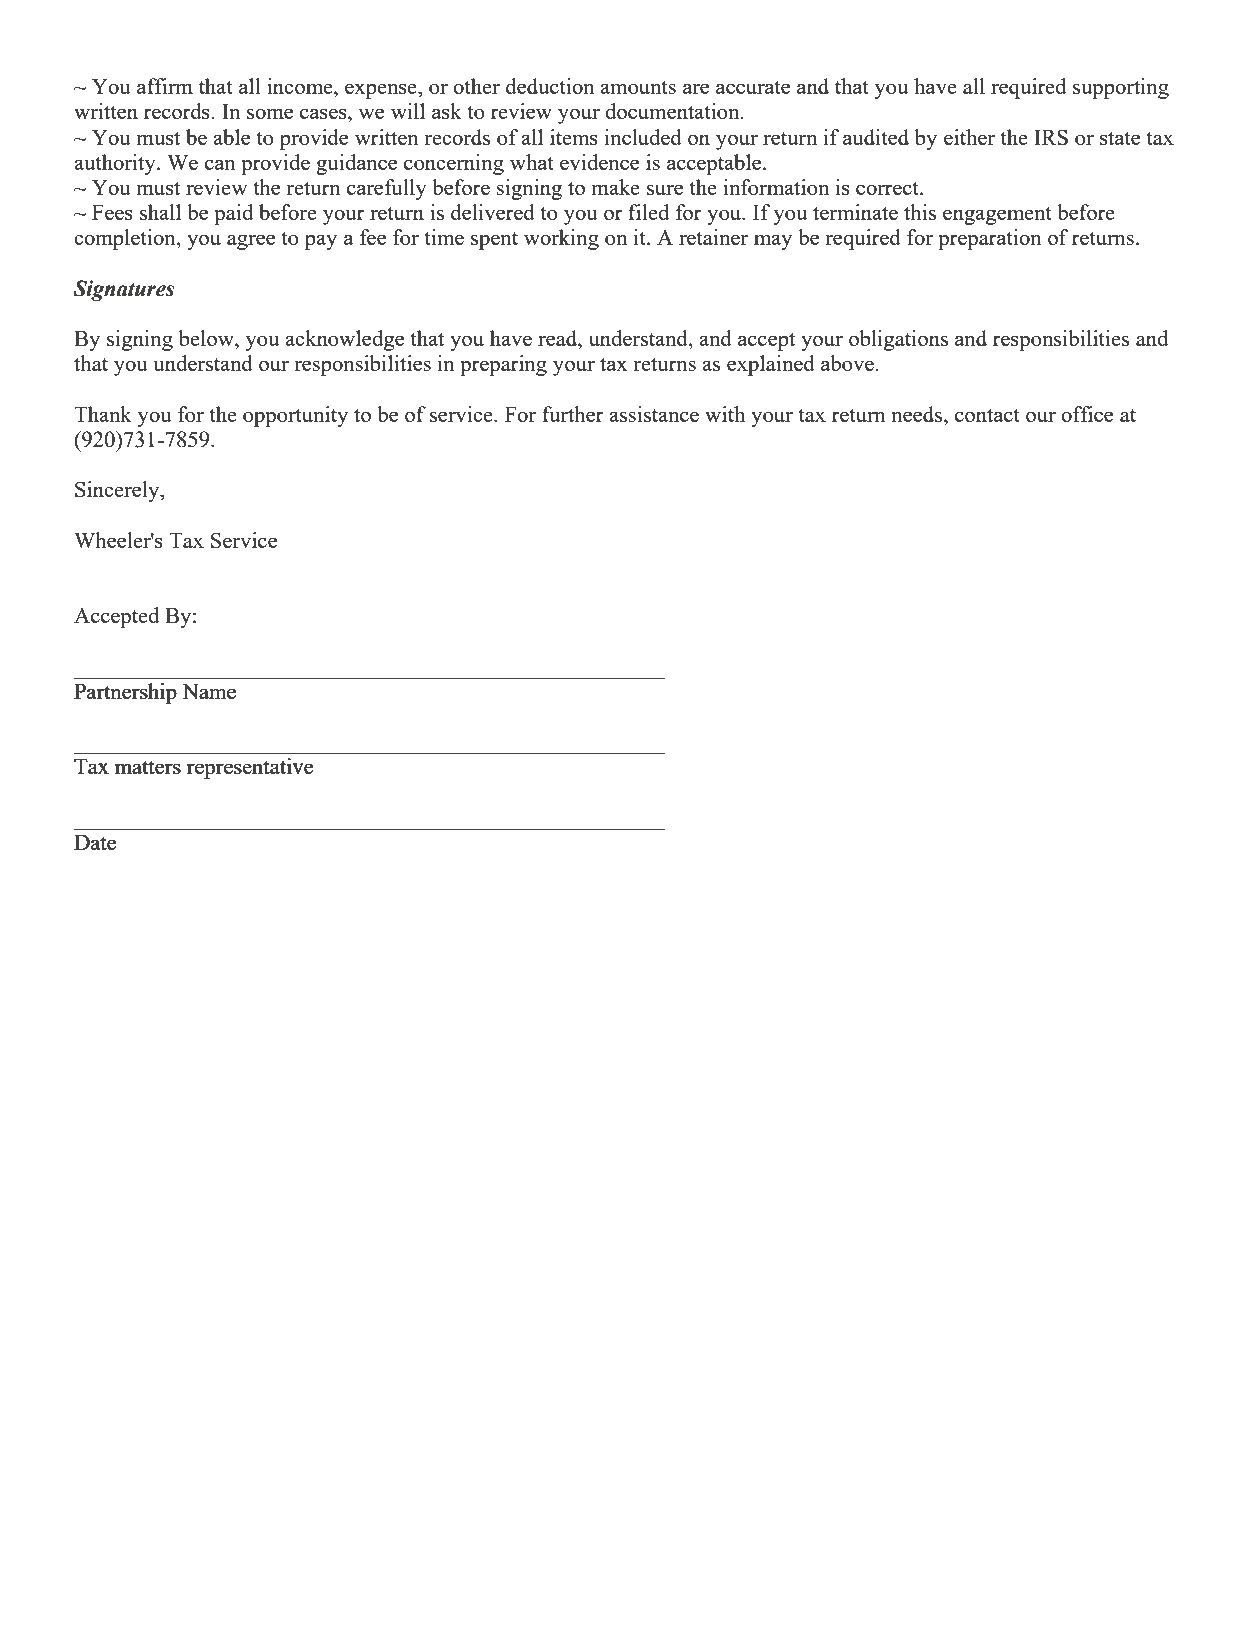 Image resolution: width=1259 pixels, height=1630 pixels. Describe the element at coordinates (250, 768) in the screenshot. I see `representative` at that location.
